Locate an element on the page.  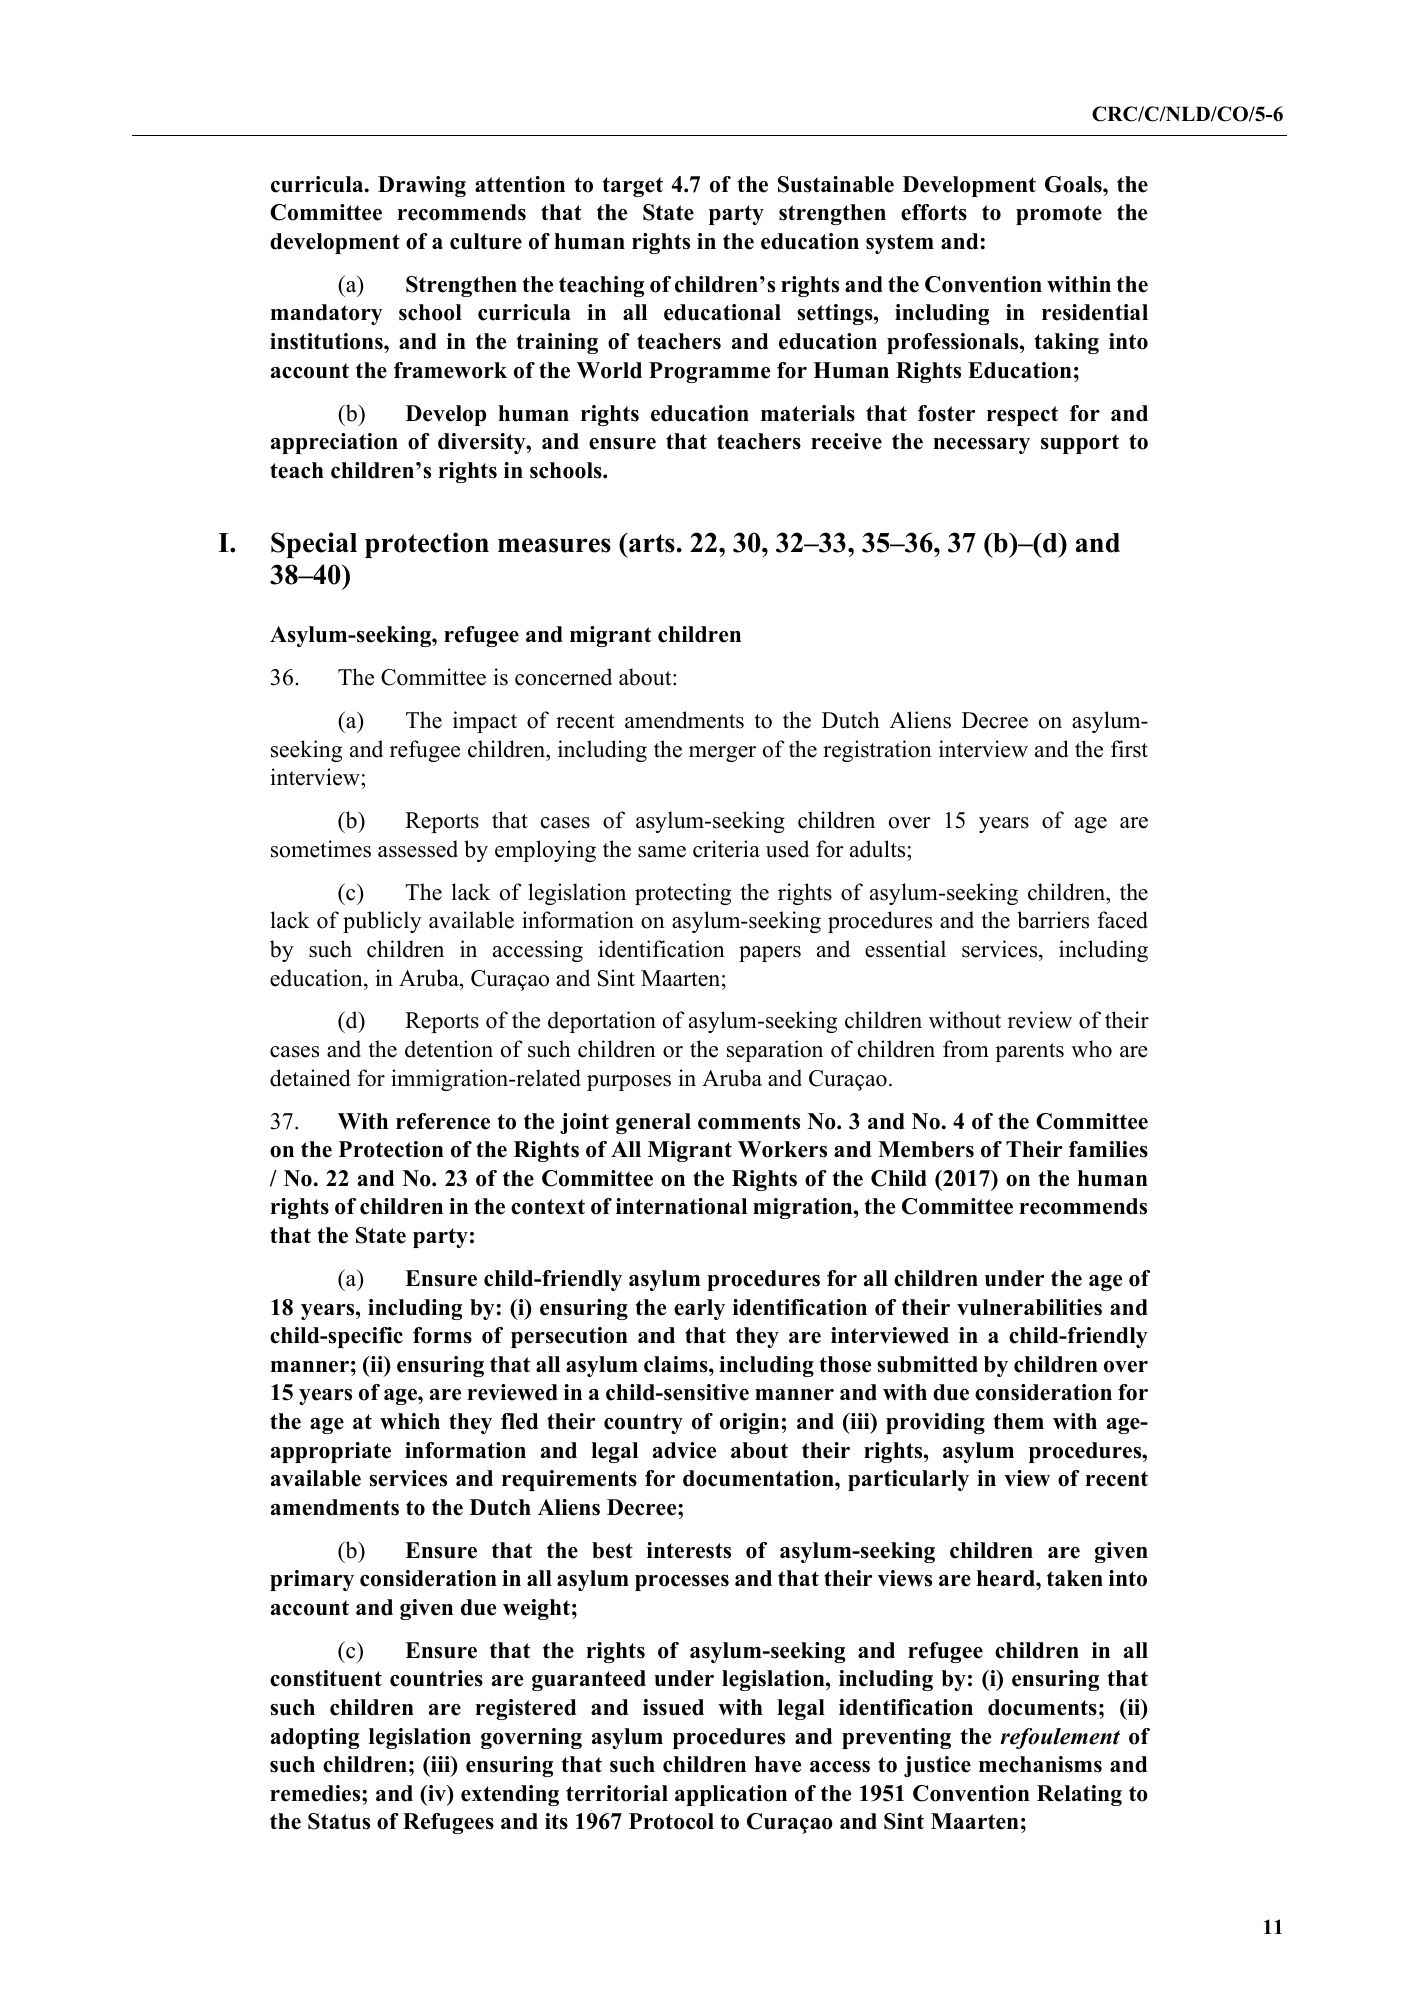
first is located at coordinates (1129, 749).
